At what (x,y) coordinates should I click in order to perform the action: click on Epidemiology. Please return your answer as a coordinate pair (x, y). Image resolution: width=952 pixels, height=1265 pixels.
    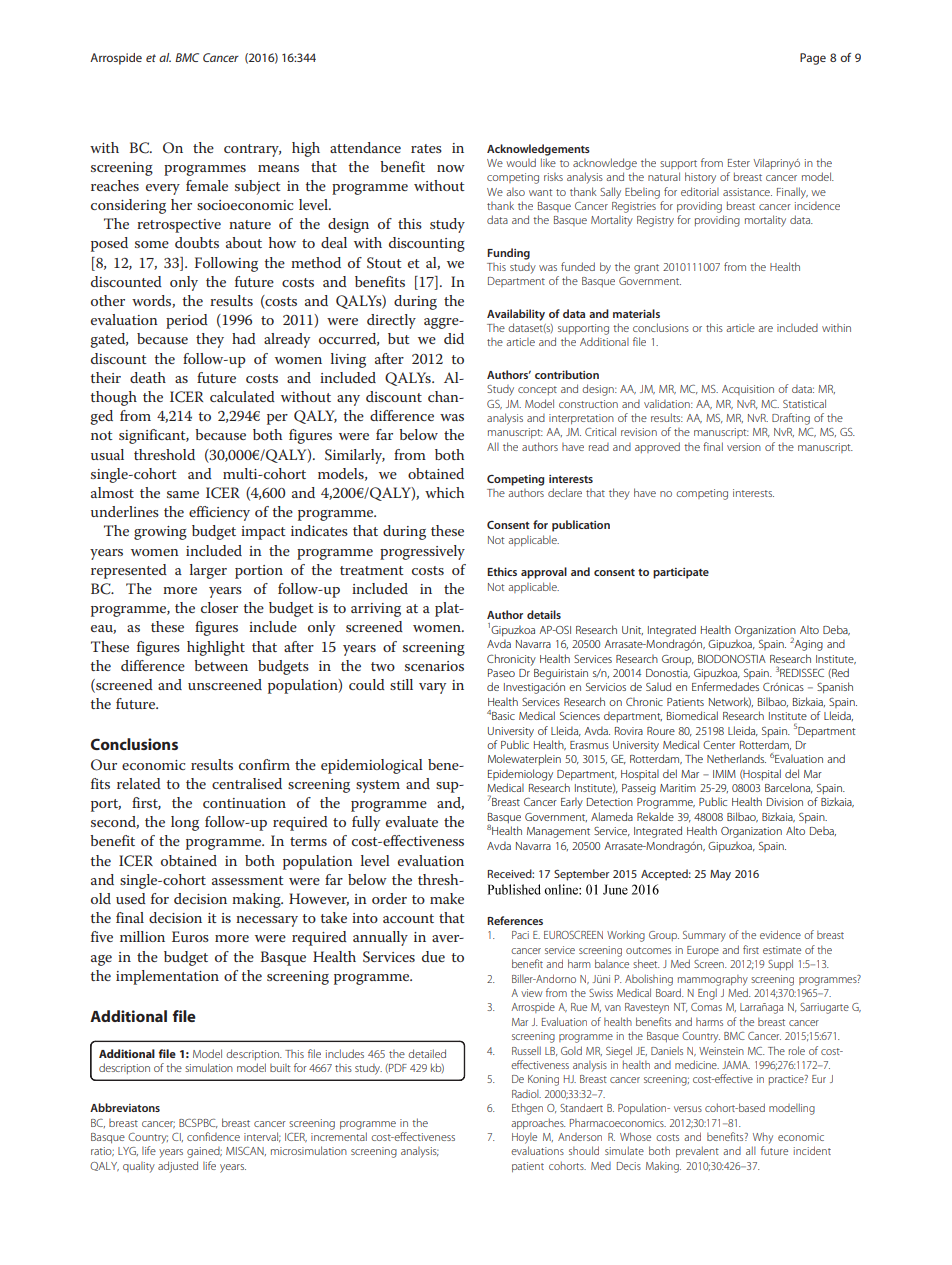
    Looking at the image, I should click on (520, 775).
